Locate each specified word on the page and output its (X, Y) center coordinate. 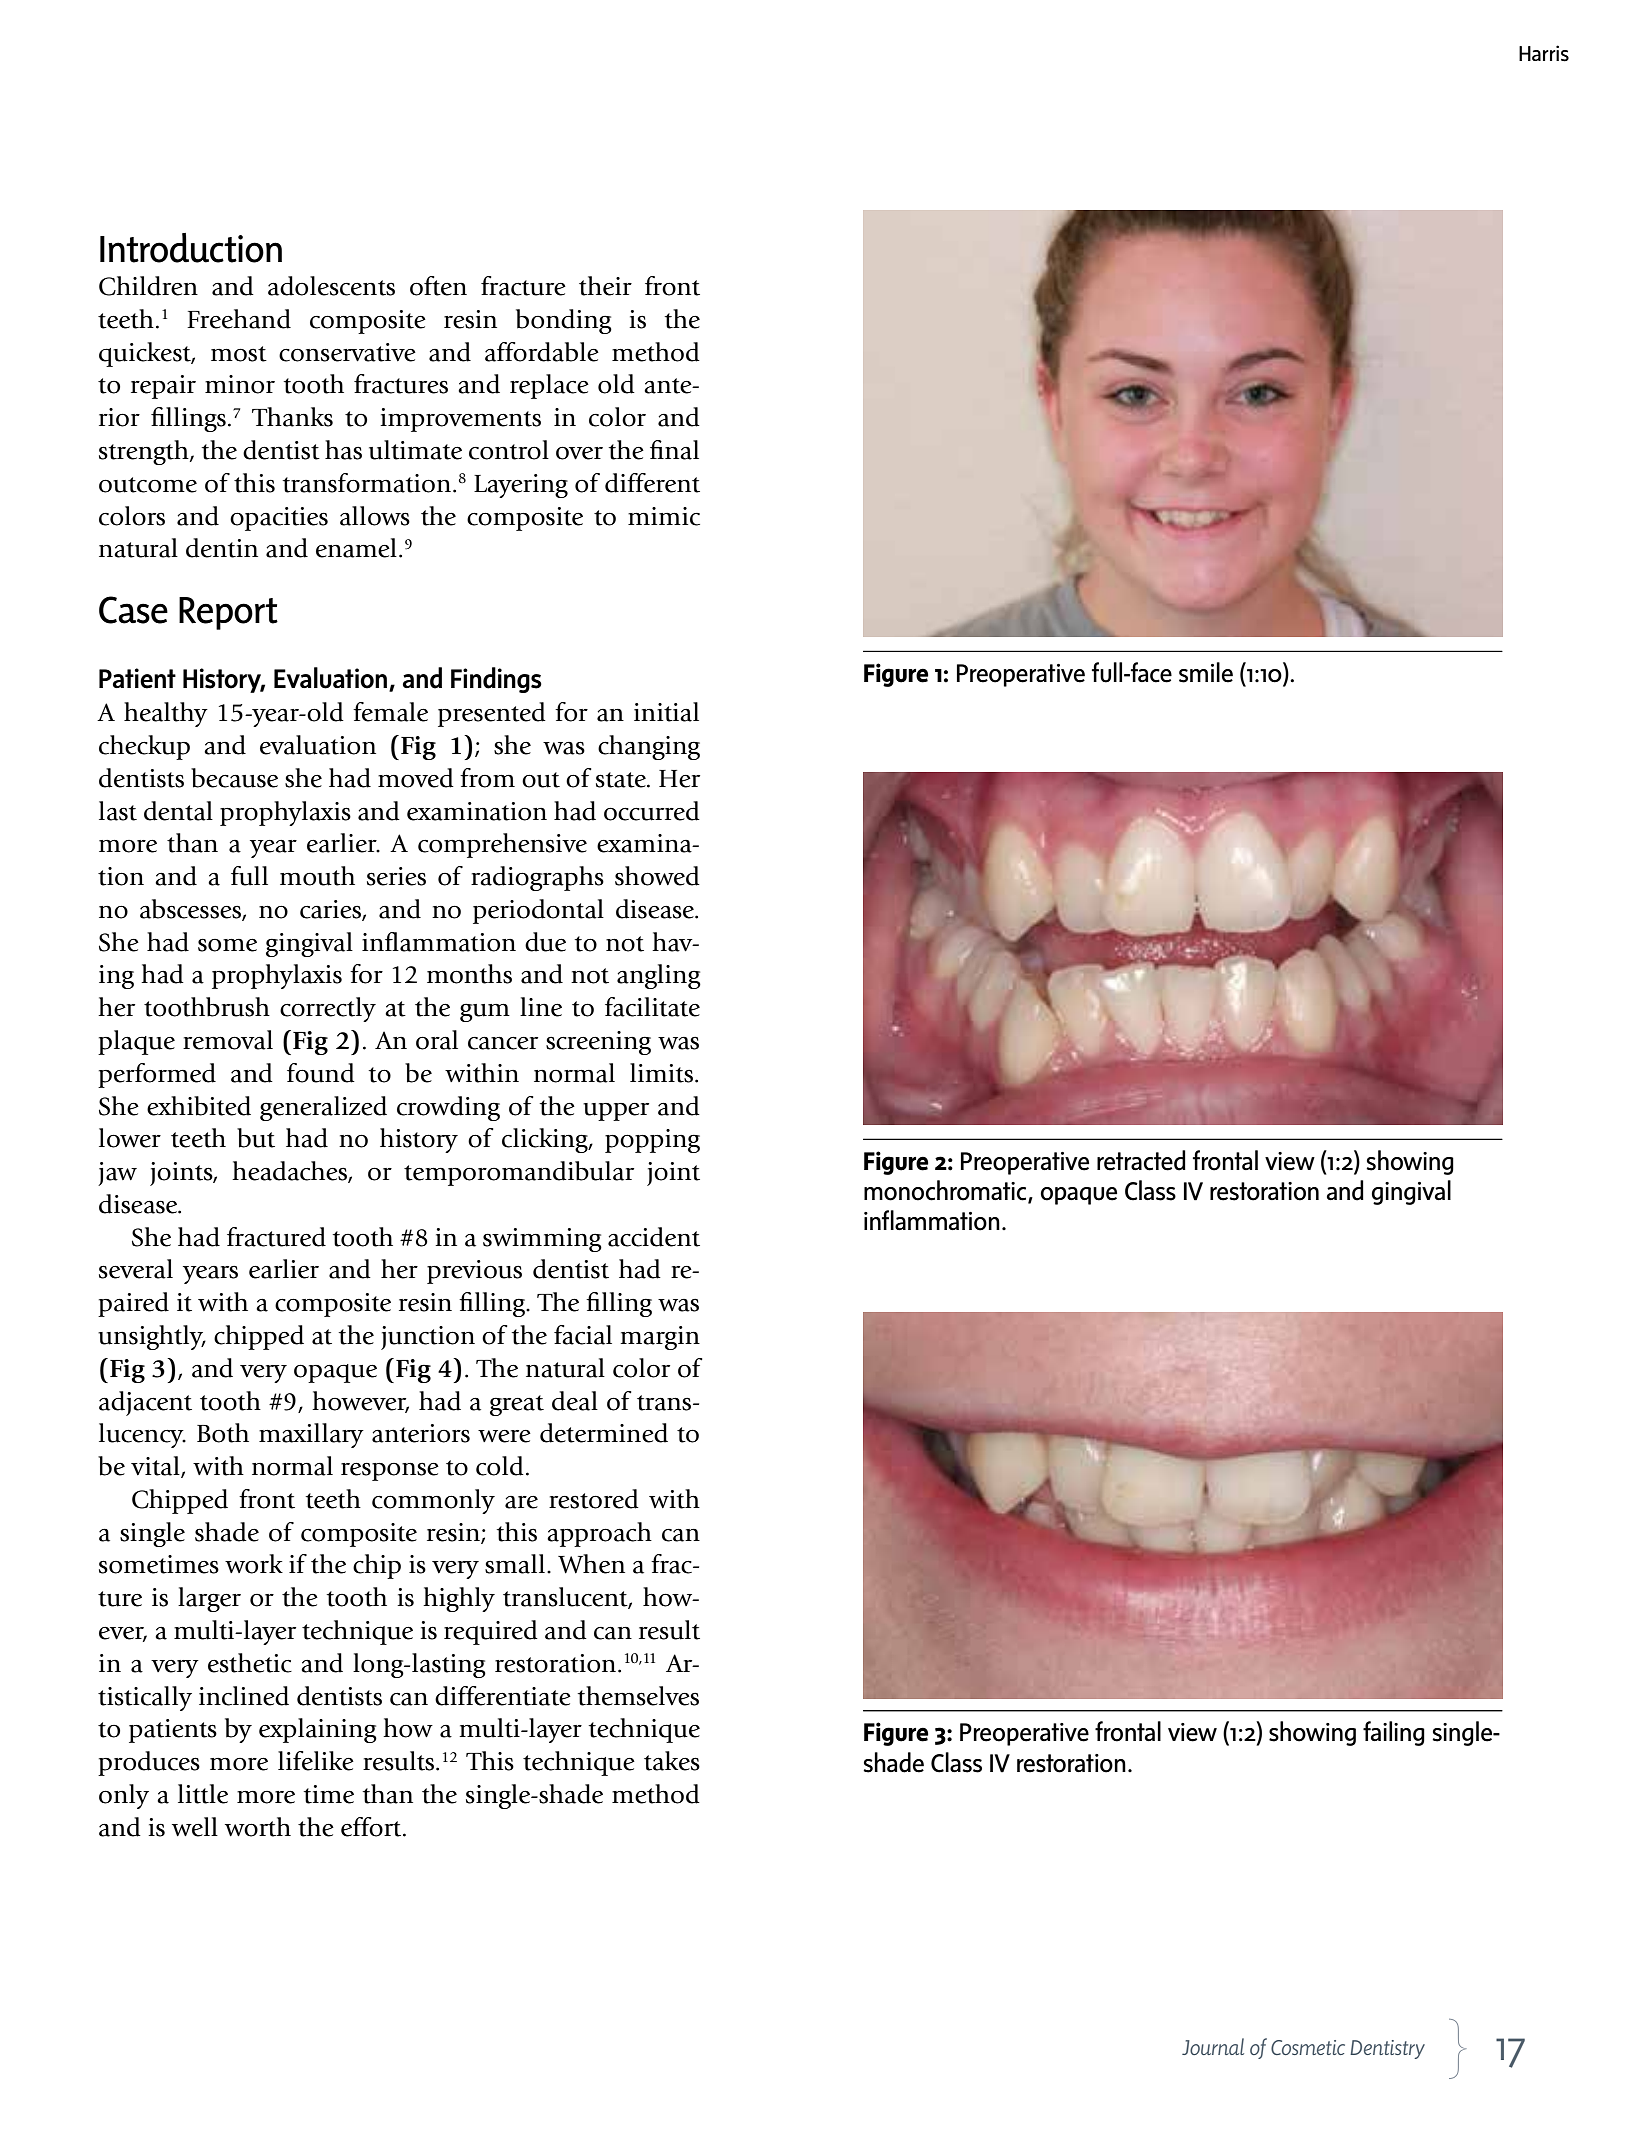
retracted (1141, 1160)
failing (1394, 1733)
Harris (1544, 53)
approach (599, 1534)
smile (1206, 672)
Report (228, 613)
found (321, 1073)
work (254, 1564)
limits (661, 1073)
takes (672, 1761)
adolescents (331, 286)
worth (258, 1827)
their (605, 286)
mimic (664, 516)
